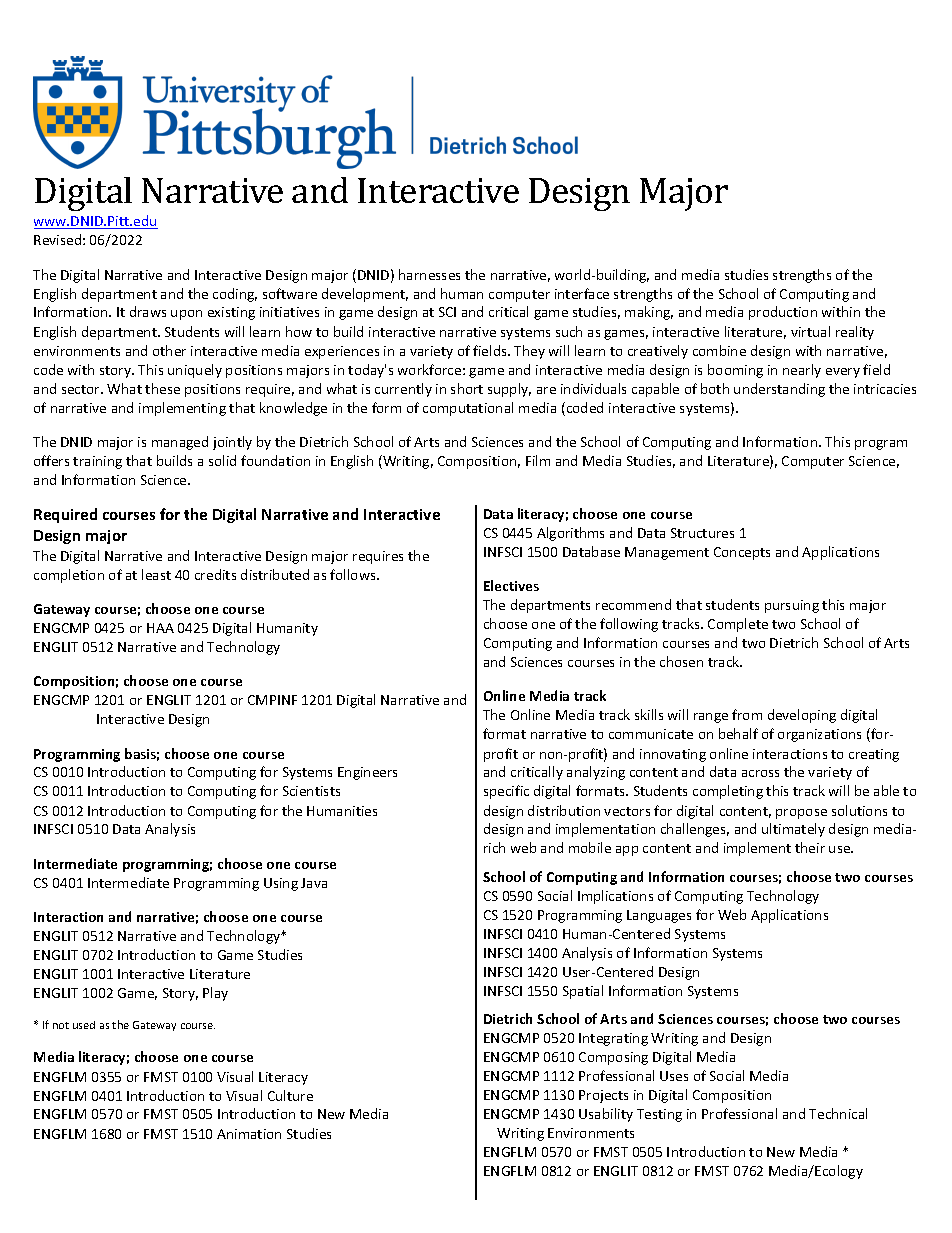 This image has height=1233, width=952. Describe the element at coordinates (783, 313) in the image. I see `production` at that location.
